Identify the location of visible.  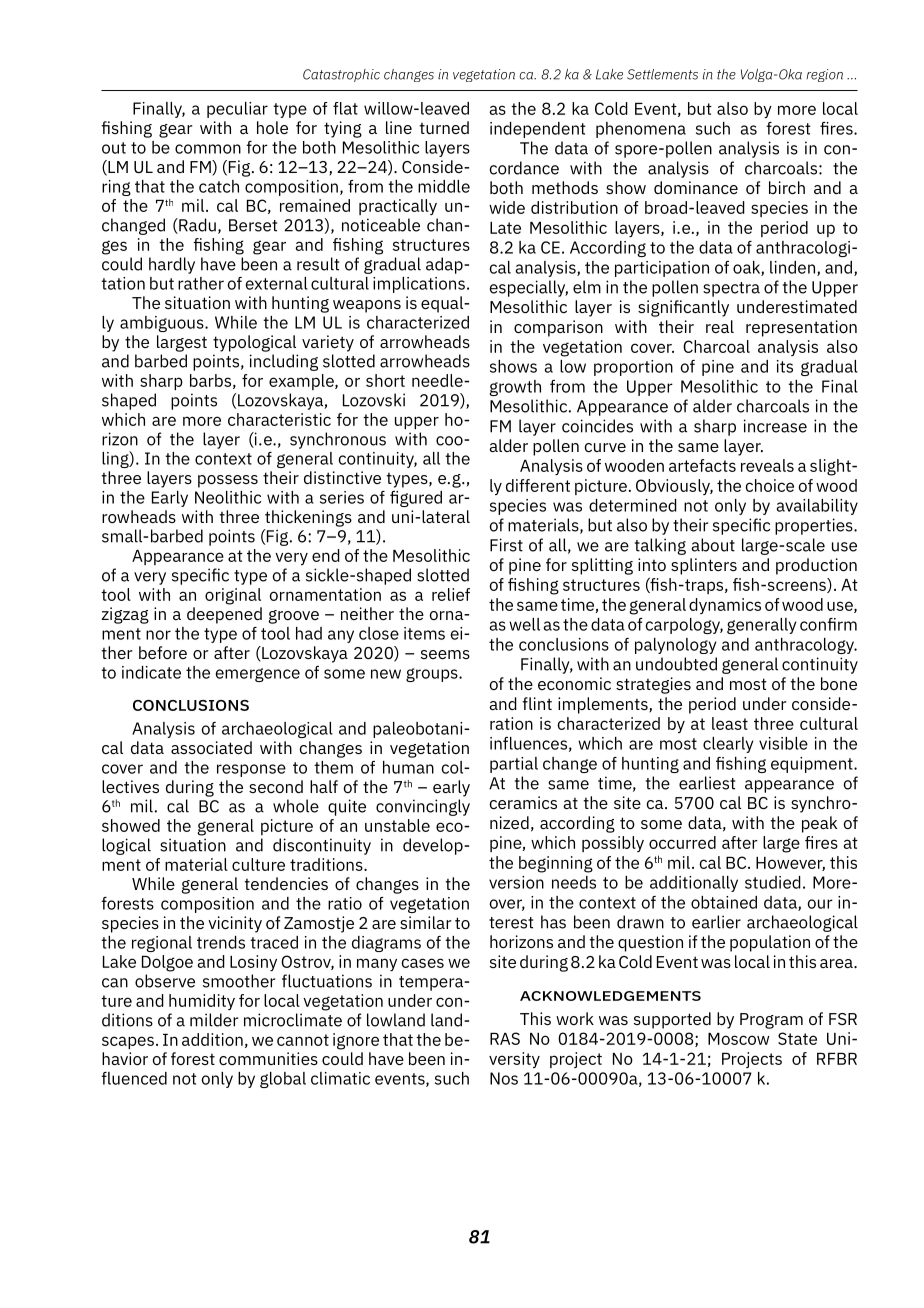
(783, 743).
